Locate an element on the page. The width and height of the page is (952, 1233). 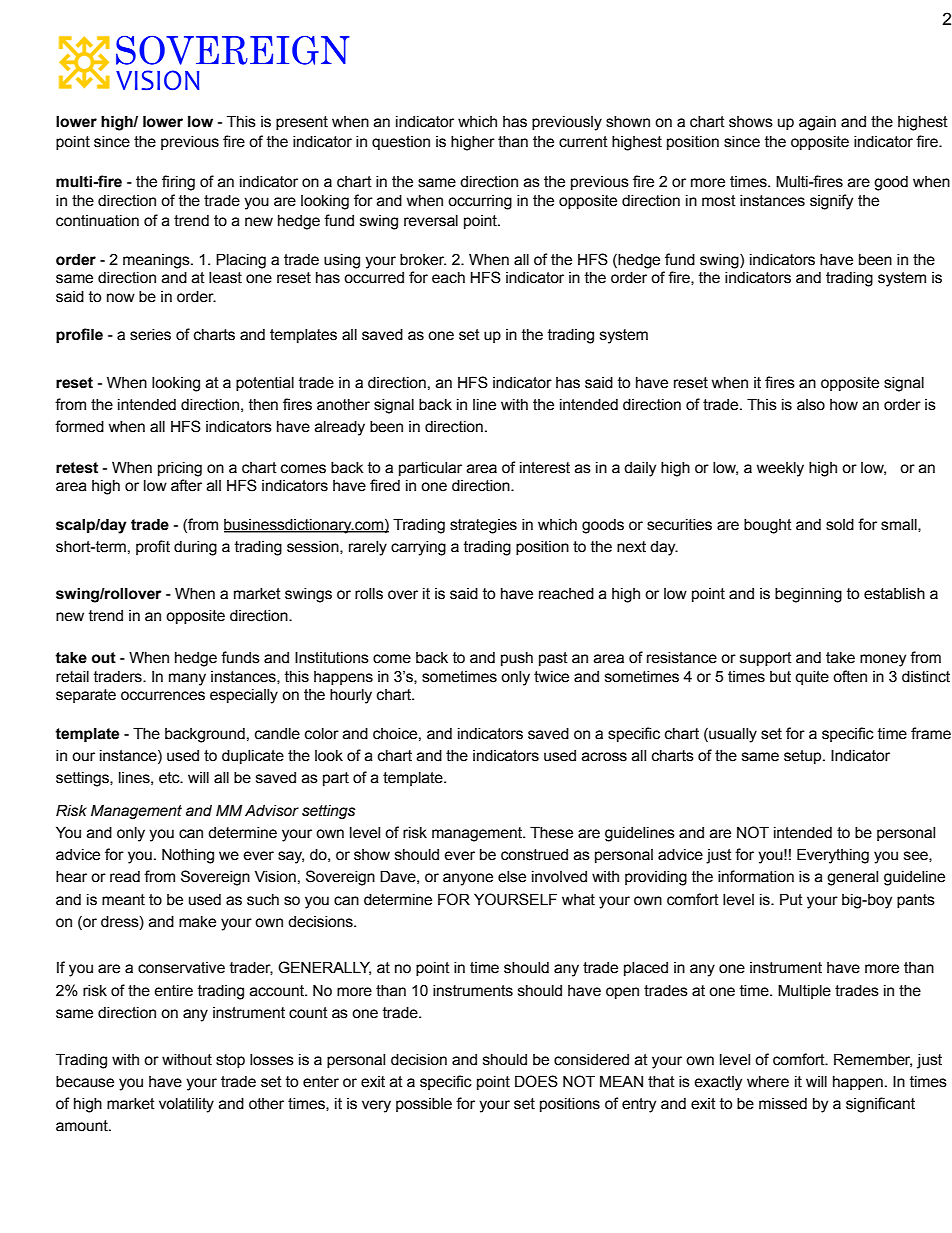
DOES is located at coordinates (536, 1081).
